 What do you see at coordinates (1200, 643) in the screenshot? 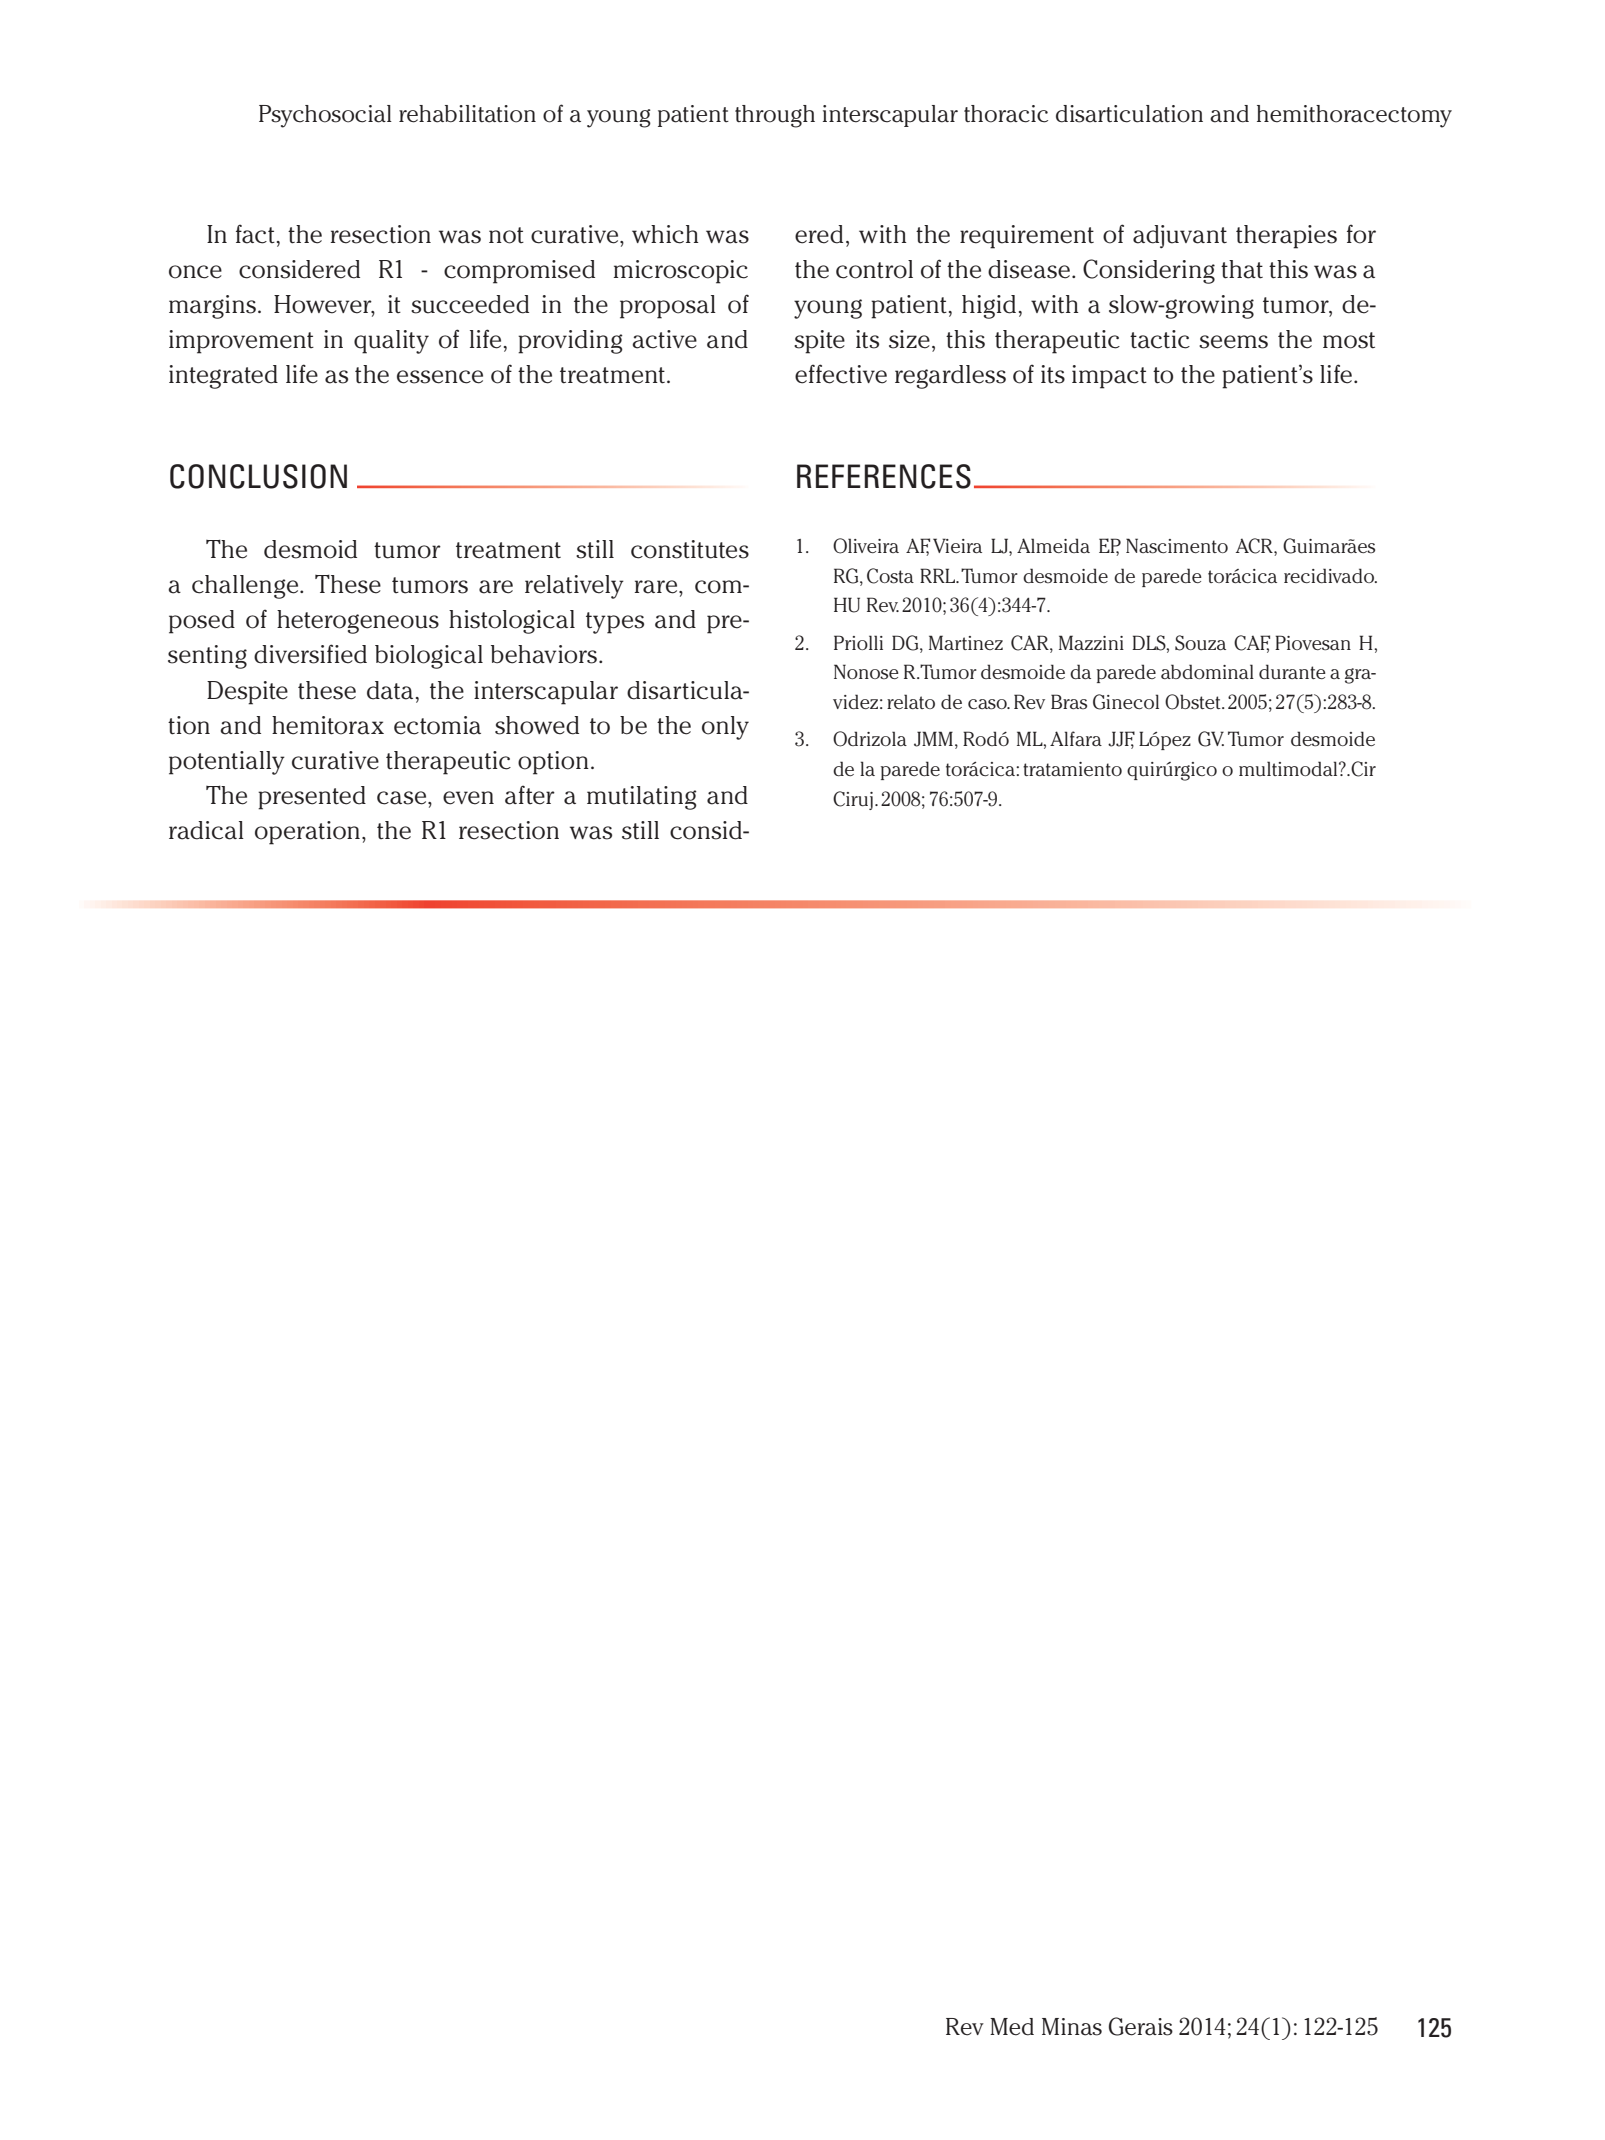
I see `Souza` at bounding box center [1200, 643].
